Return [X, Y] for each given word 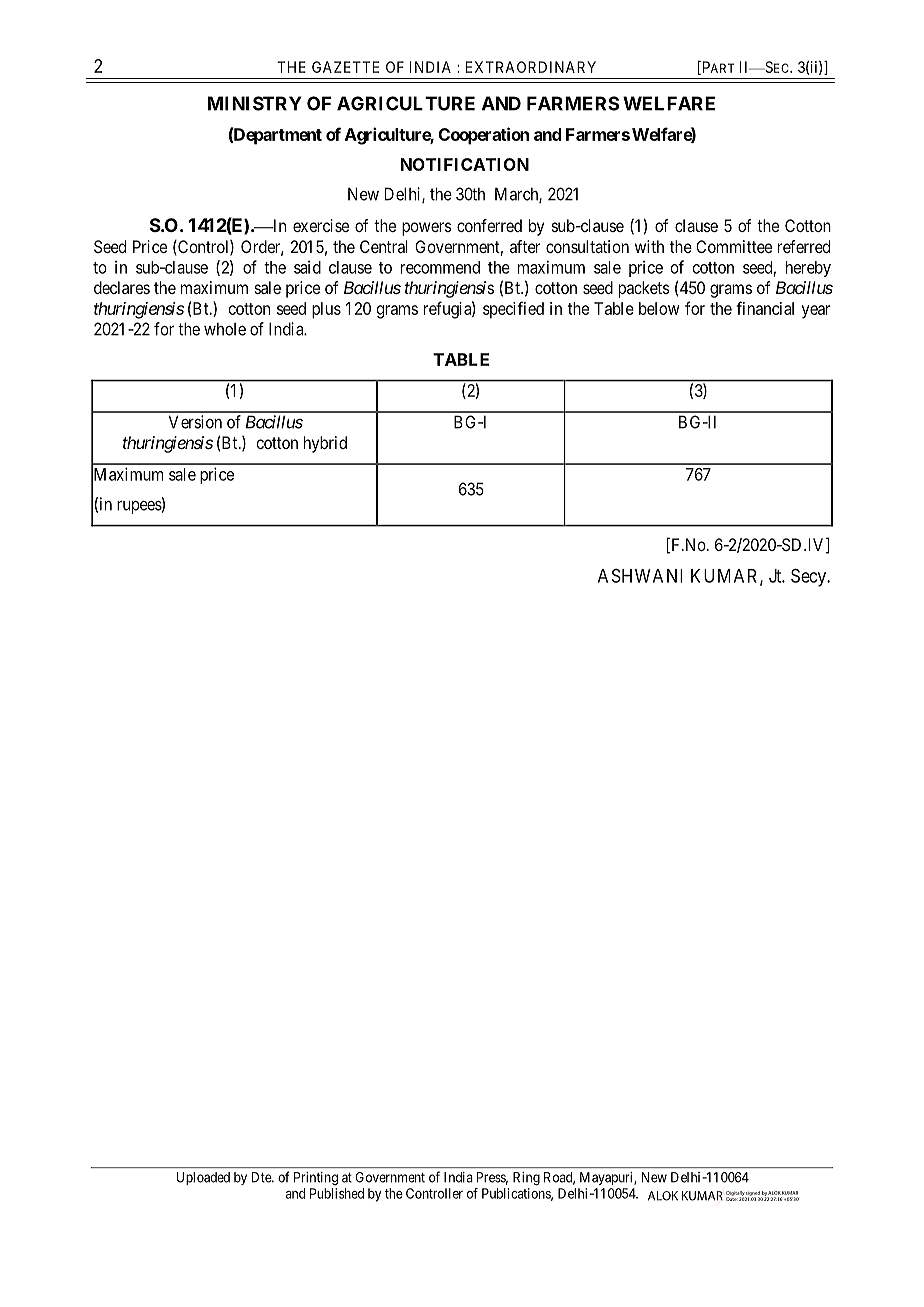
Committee [734, 246]
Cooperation [484, 136]
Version [195, 422]
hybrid [325, 444]
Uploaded [203, 1178]
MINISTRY [255, 103]
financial [765, 308]
